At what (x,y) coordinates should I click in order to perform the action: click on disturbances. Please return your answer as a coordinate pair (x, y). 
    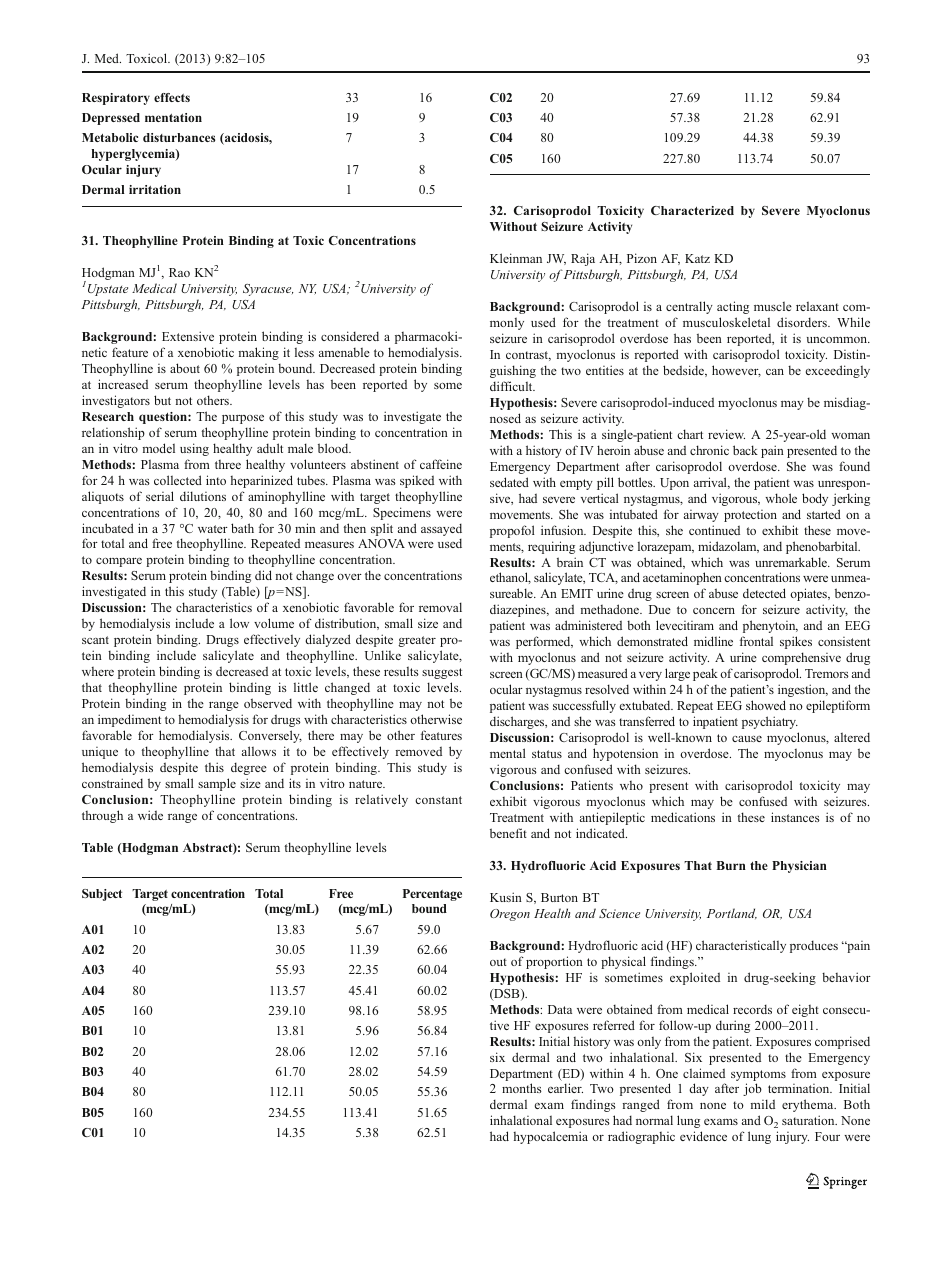
    Looking at the image, I should click on (179, 137).
